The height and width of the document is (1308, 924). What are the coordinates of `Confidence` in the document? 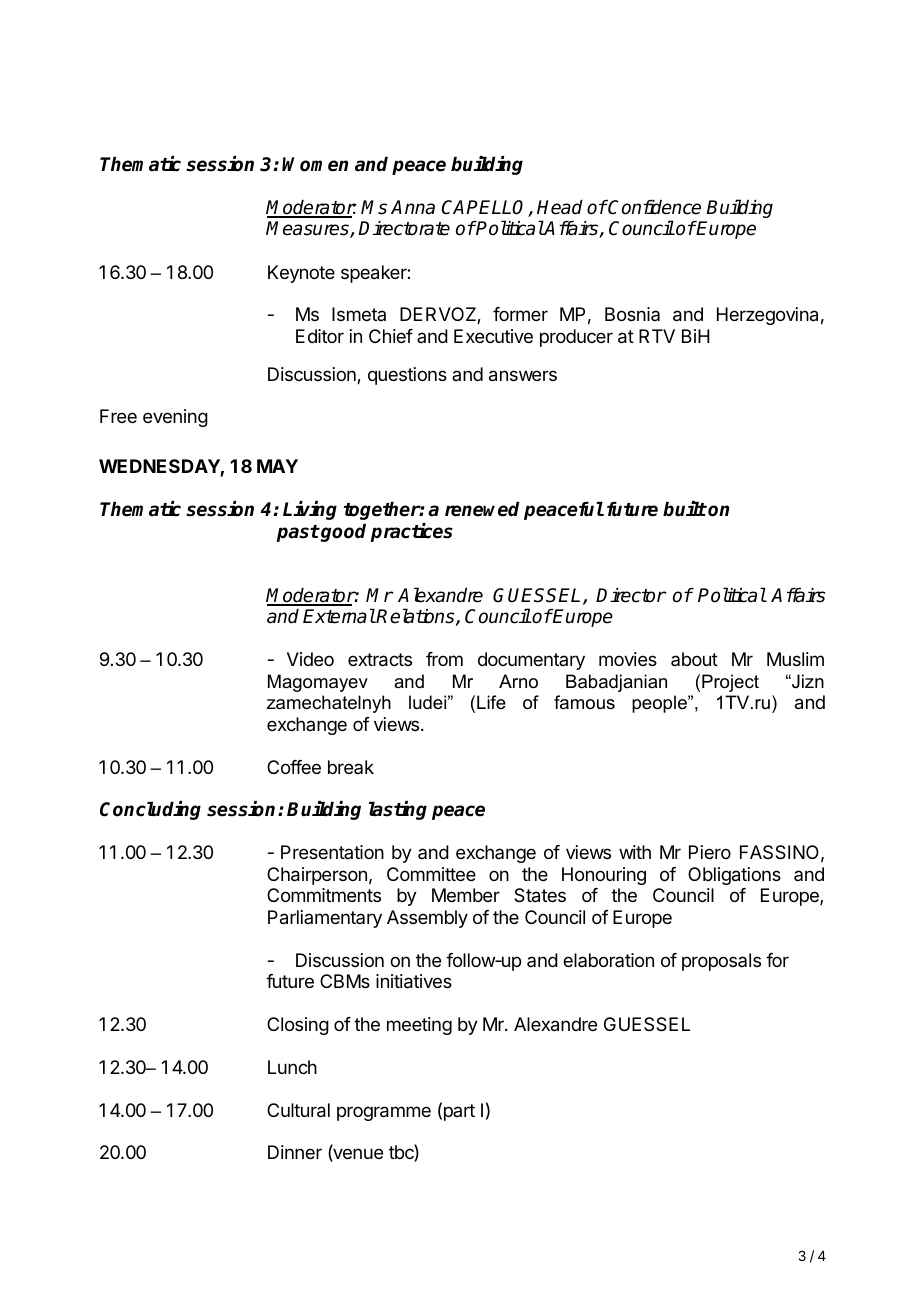 It's located at (654, 207).
